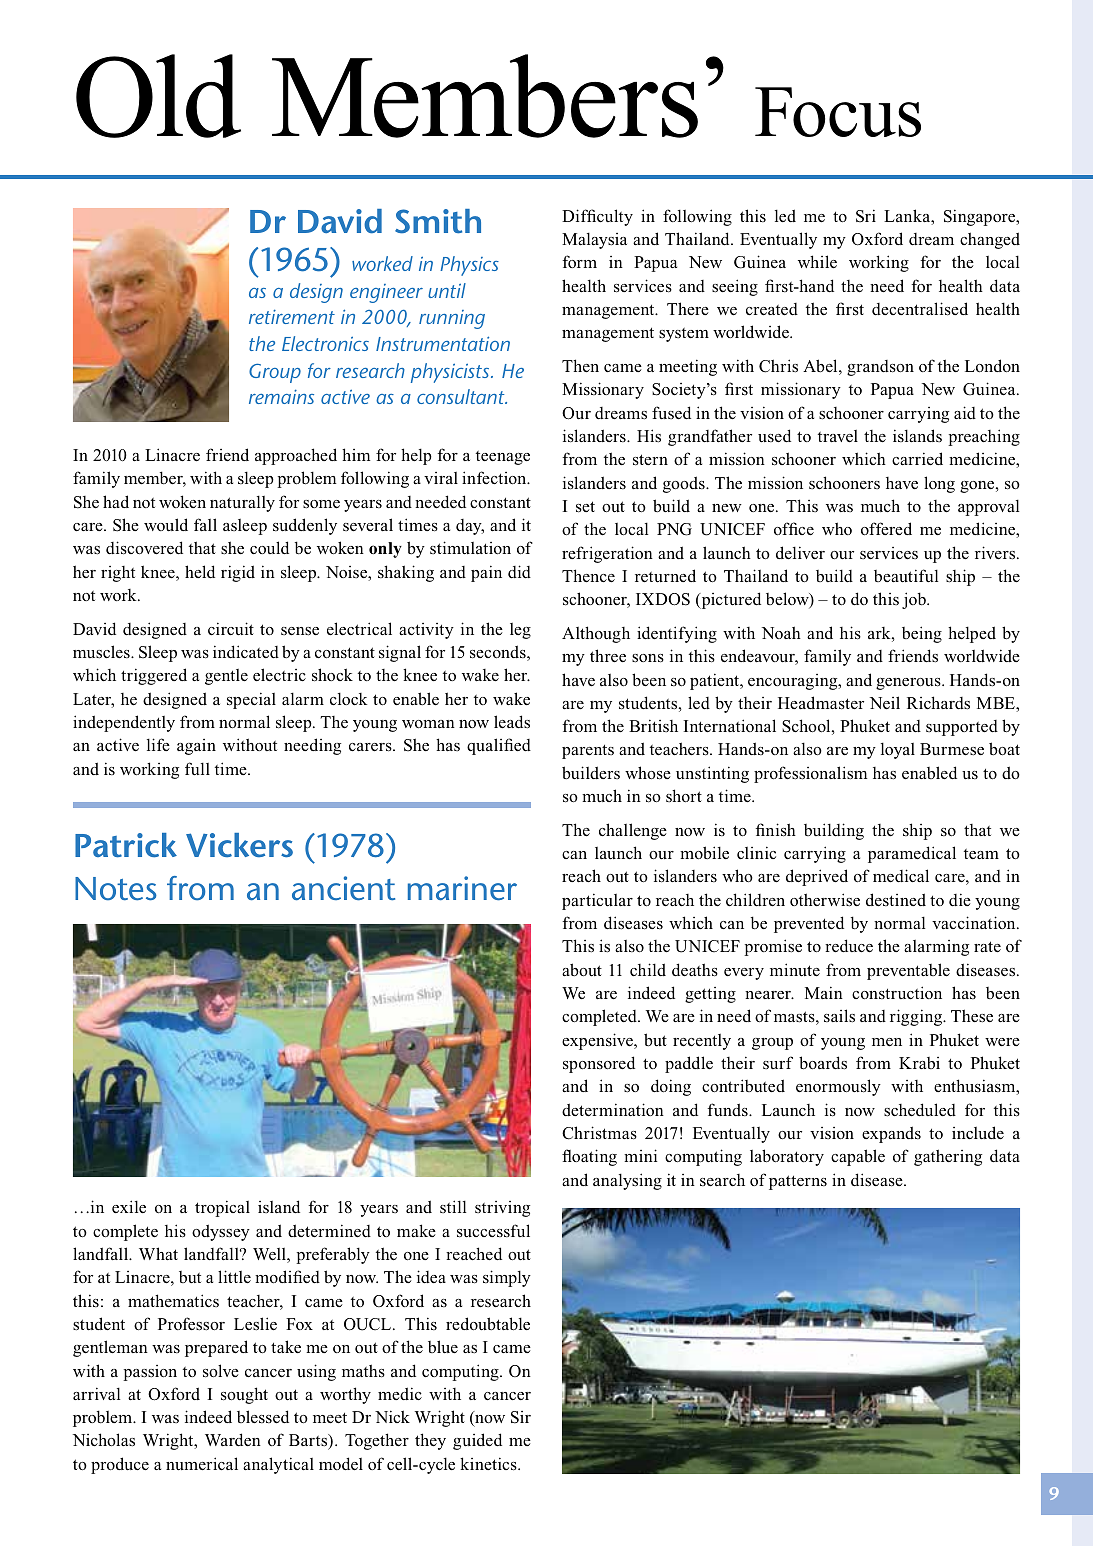  I want to click on beautiful, so click(906, 576).
